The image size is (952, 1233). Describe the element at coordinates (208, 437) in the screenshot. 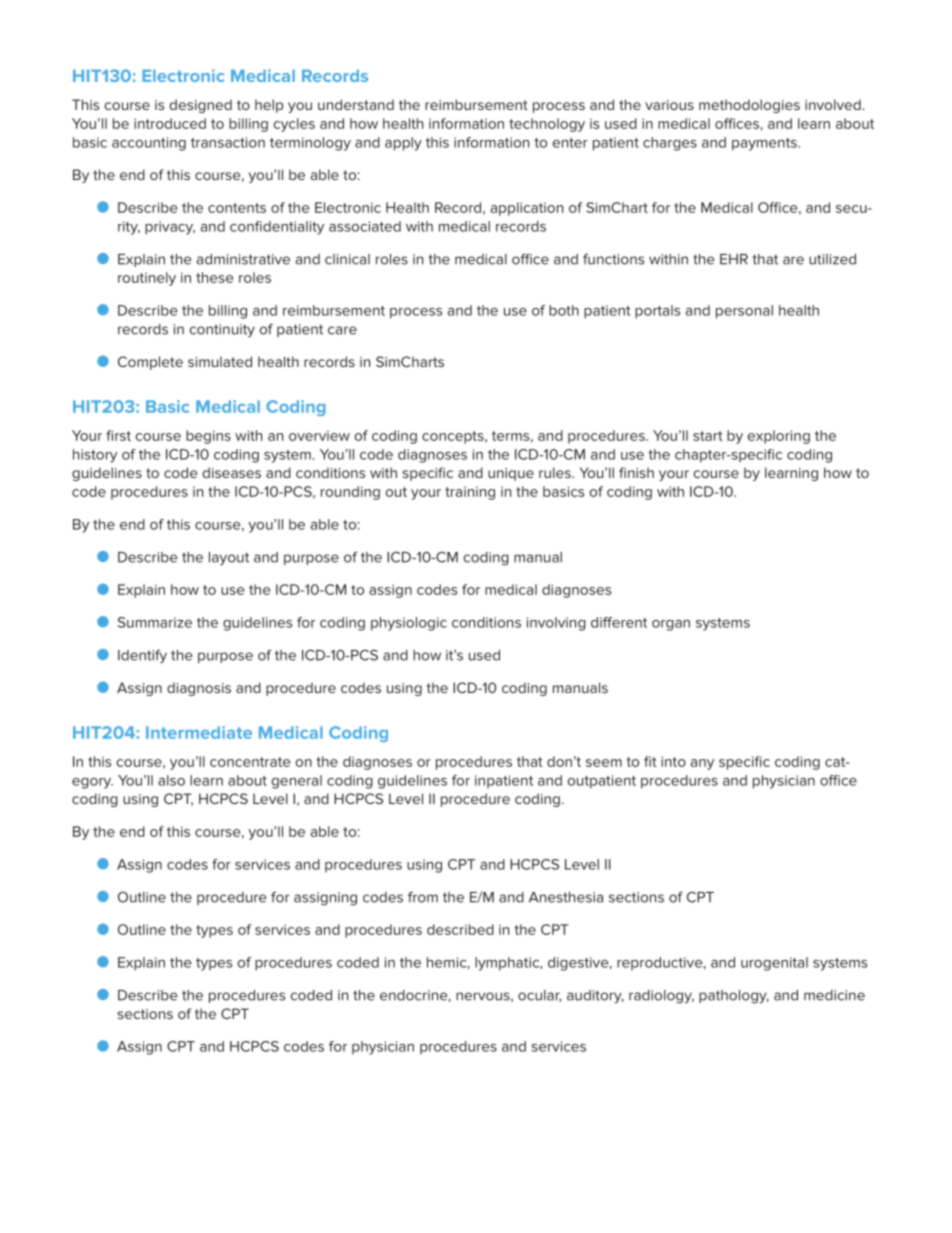

I see `begins` at that location.
